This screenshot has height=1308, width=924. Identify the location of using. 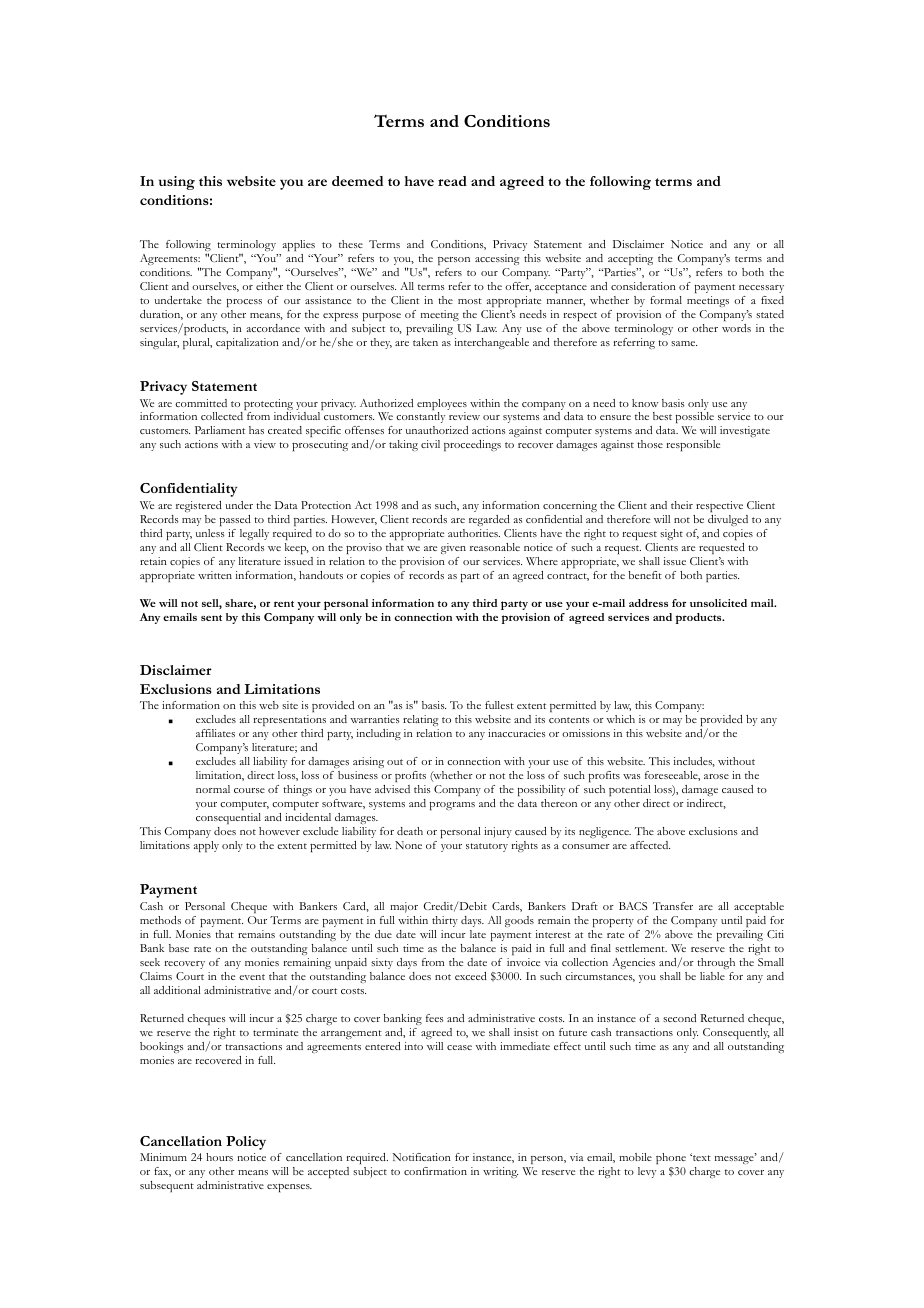
(177, 183).
